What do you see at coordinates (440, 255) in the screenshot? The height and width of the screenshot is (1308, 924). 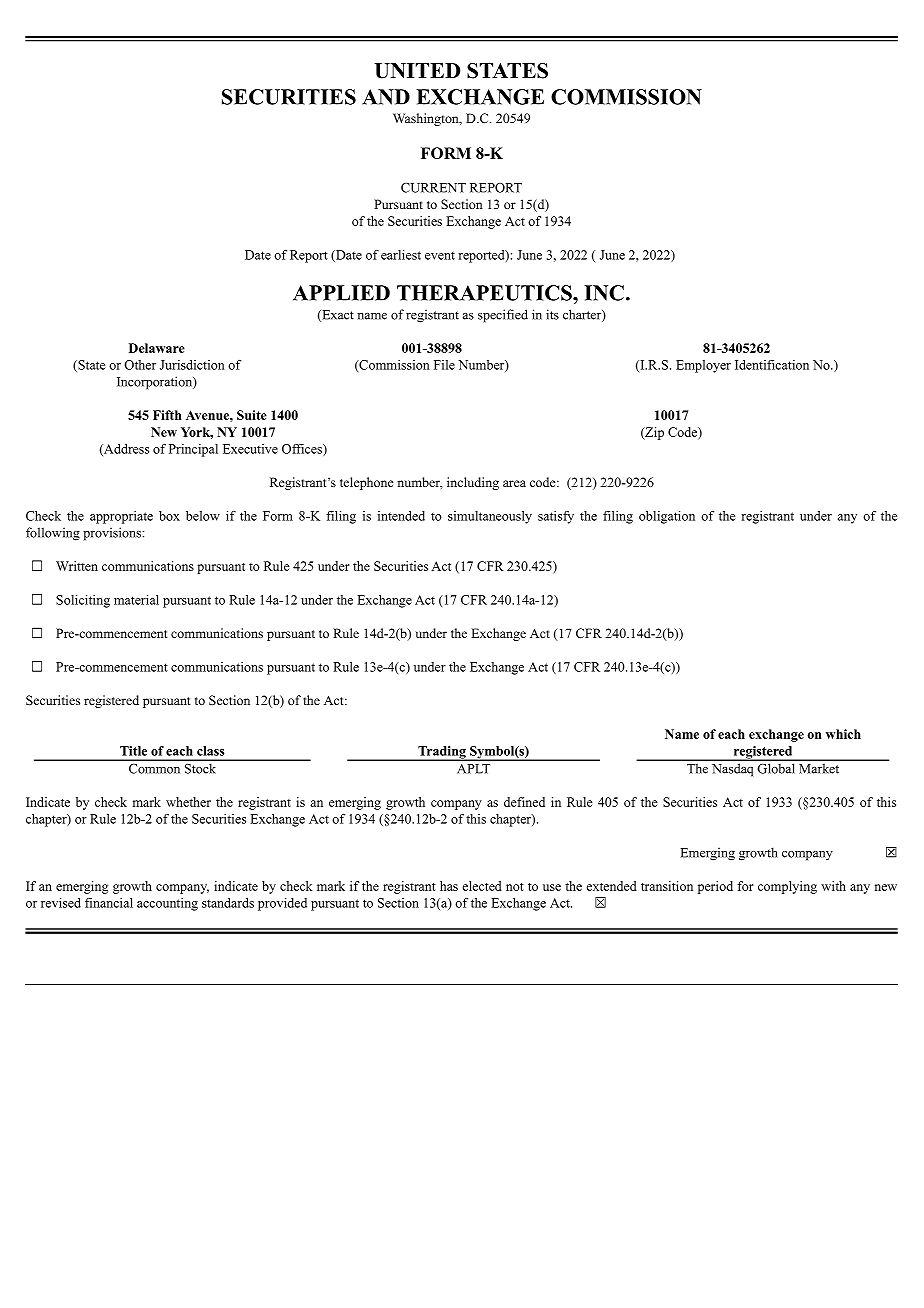 I see `event` at bounding box center [440, 255].
